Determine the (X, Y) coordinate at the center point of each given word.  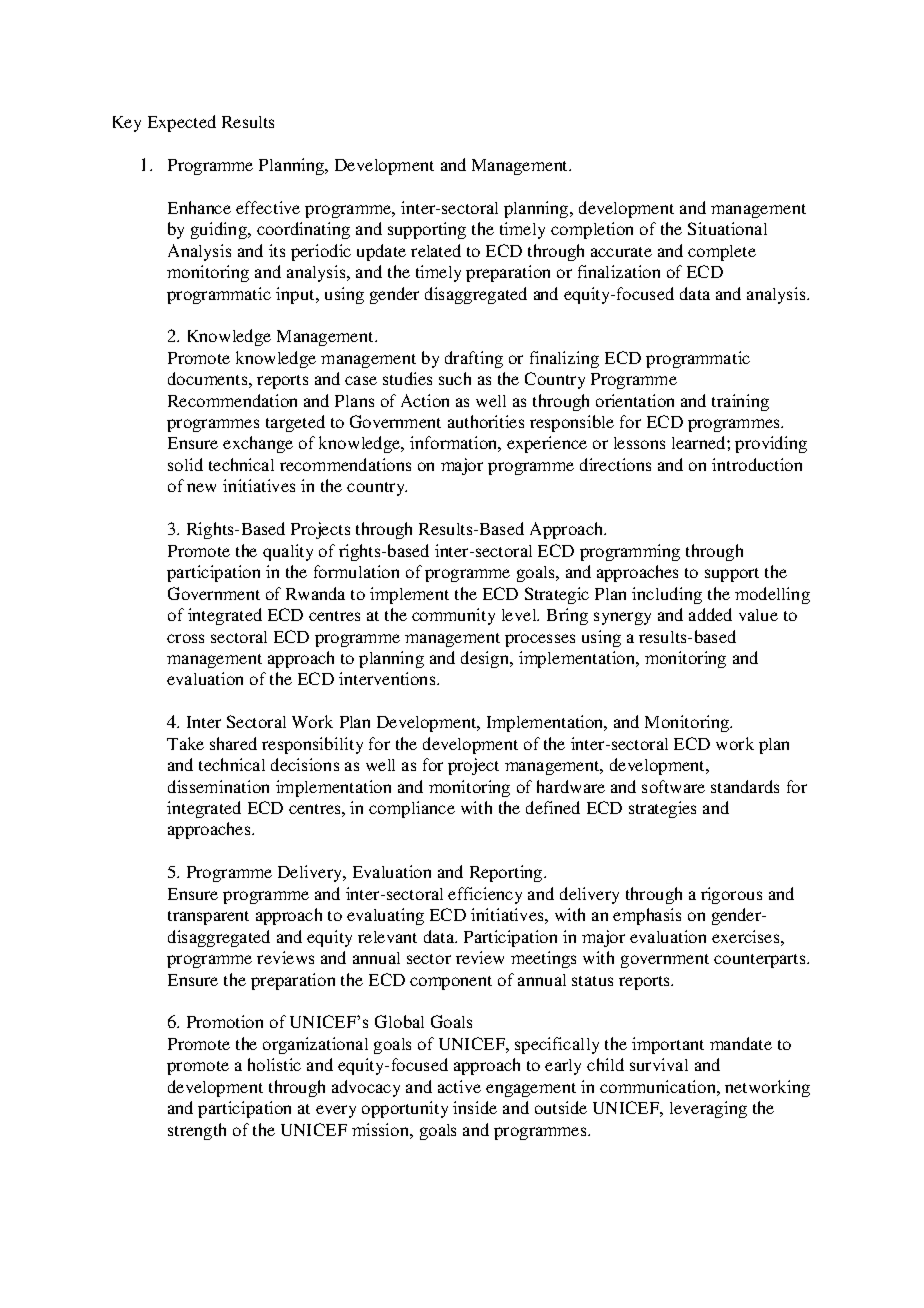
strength (197, 1131)
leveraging (708, 1109)
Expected (182, 123)
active (459, 1086)
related (436, 250)
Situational (727, 228)
